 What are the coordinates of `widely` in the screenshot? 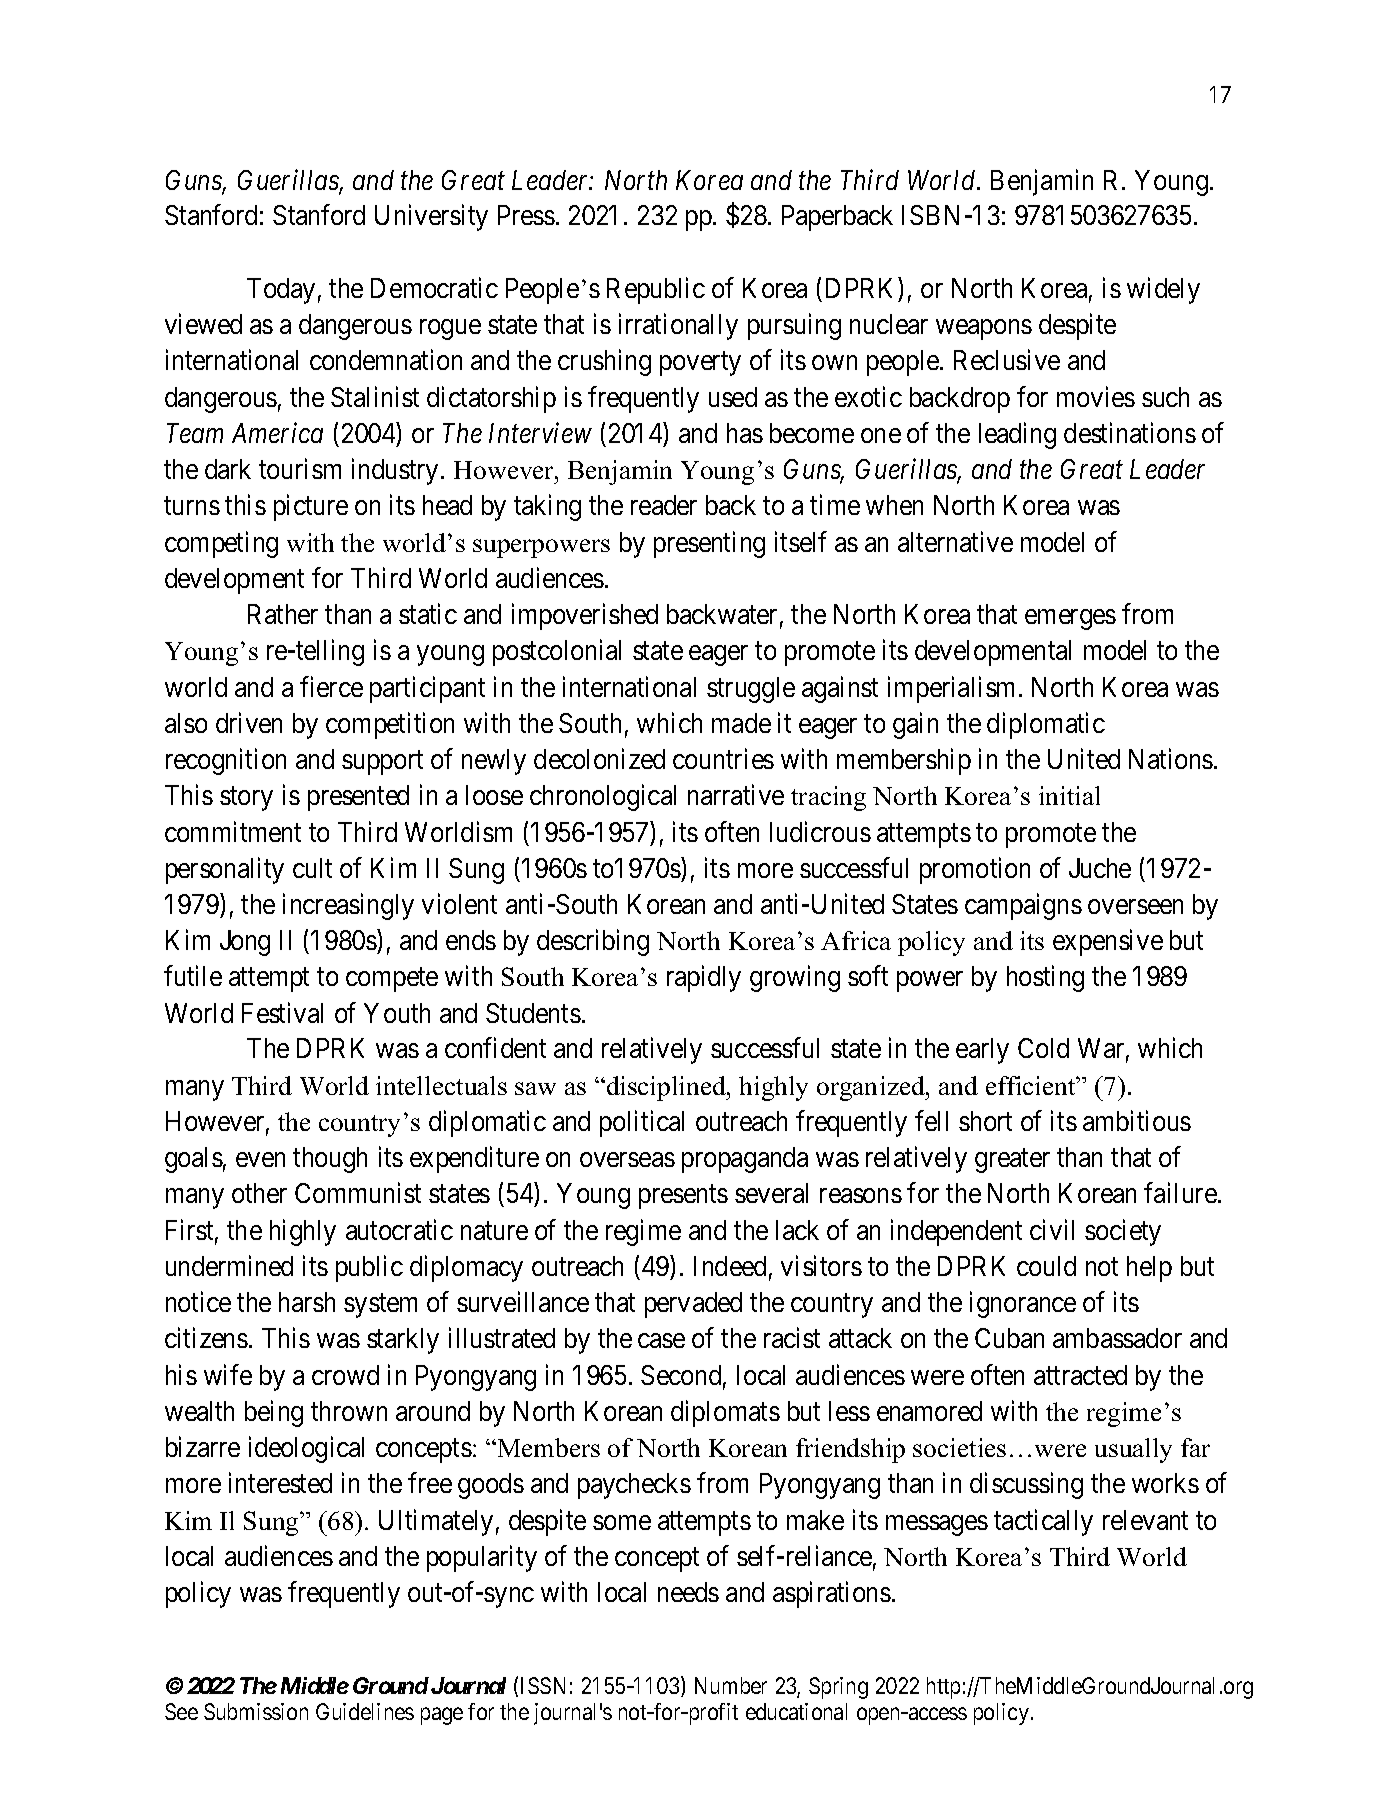 It's located at (1163, 290).
